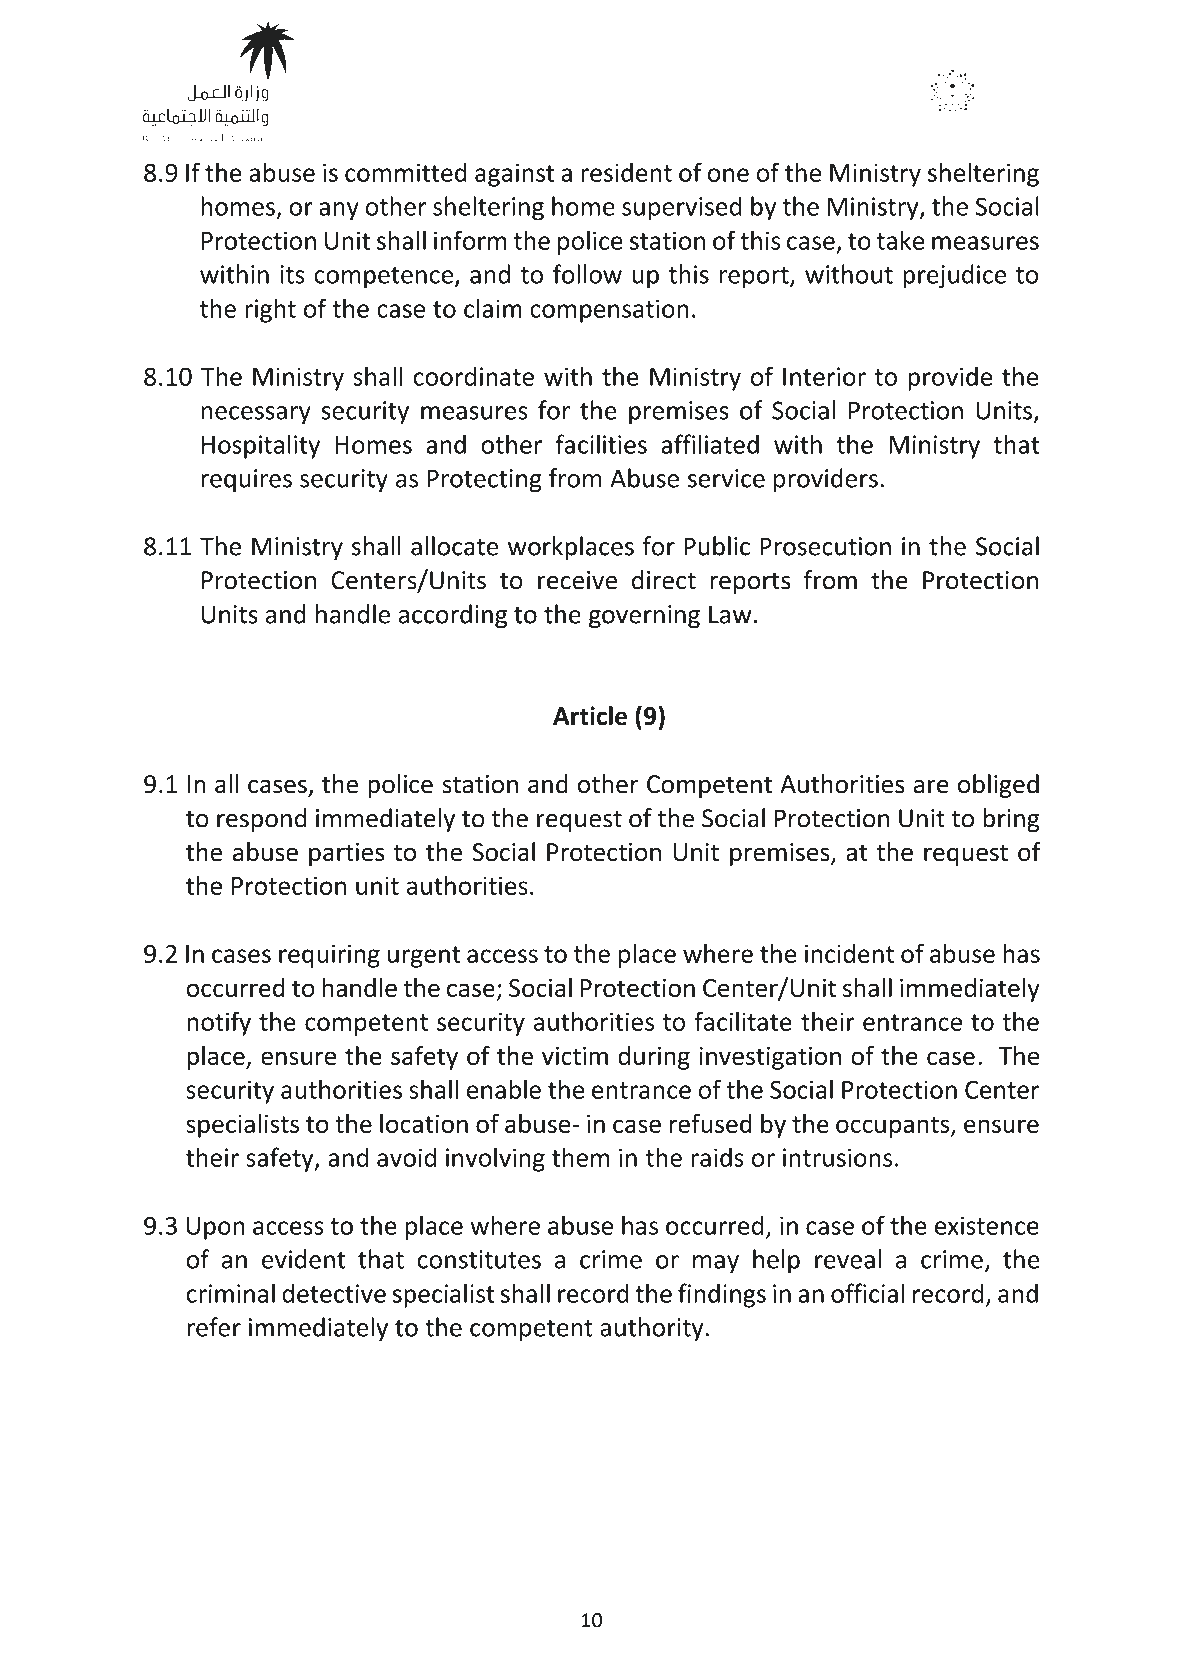 The height and width of the document is (1673, 1183). What do you see at coordinates (246, 481) in the document?
I see `requires` at bounding box center [246, 481].
